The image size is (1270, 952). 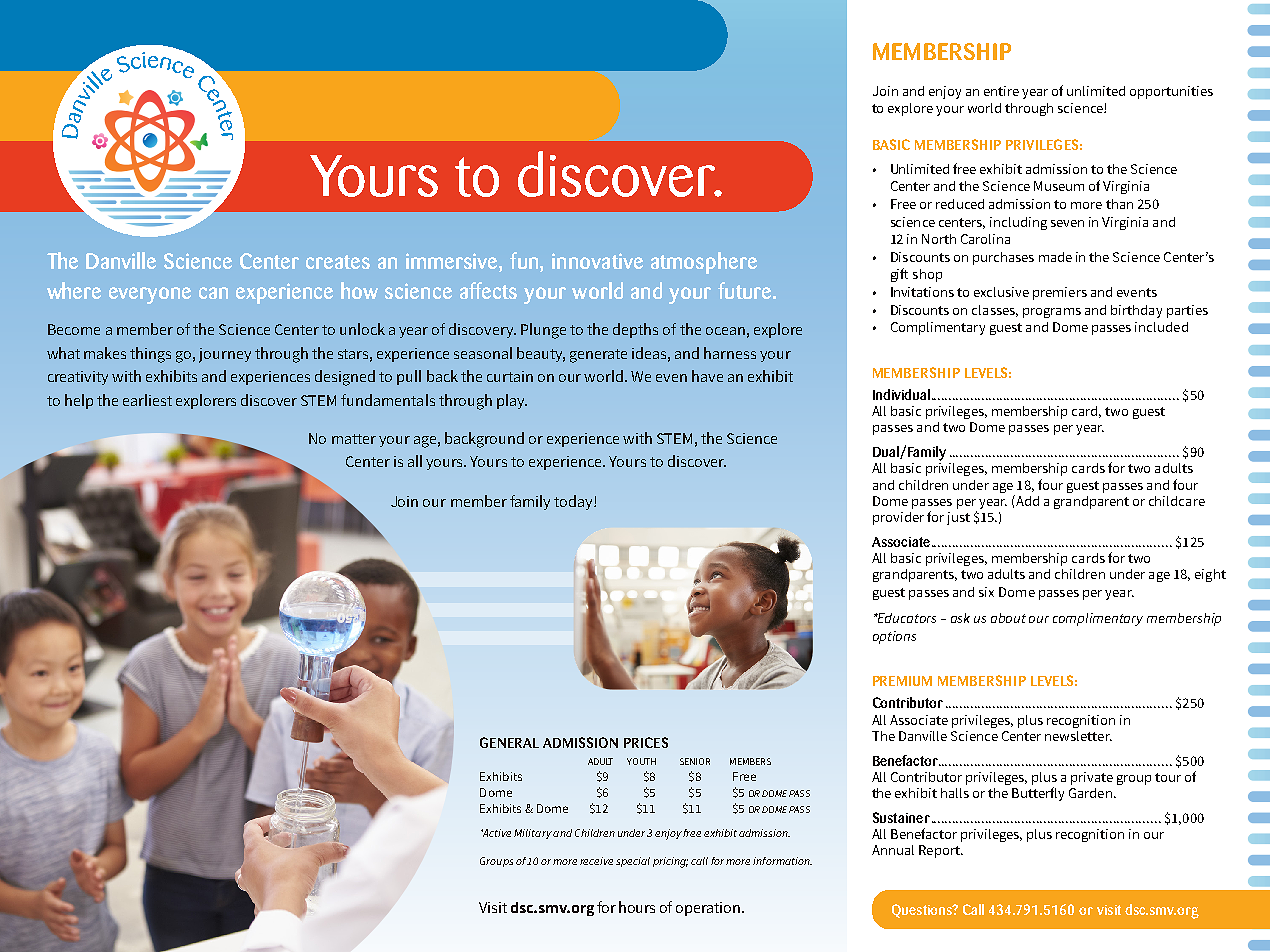 I want to click on creates, so click(x=338, y=262).
